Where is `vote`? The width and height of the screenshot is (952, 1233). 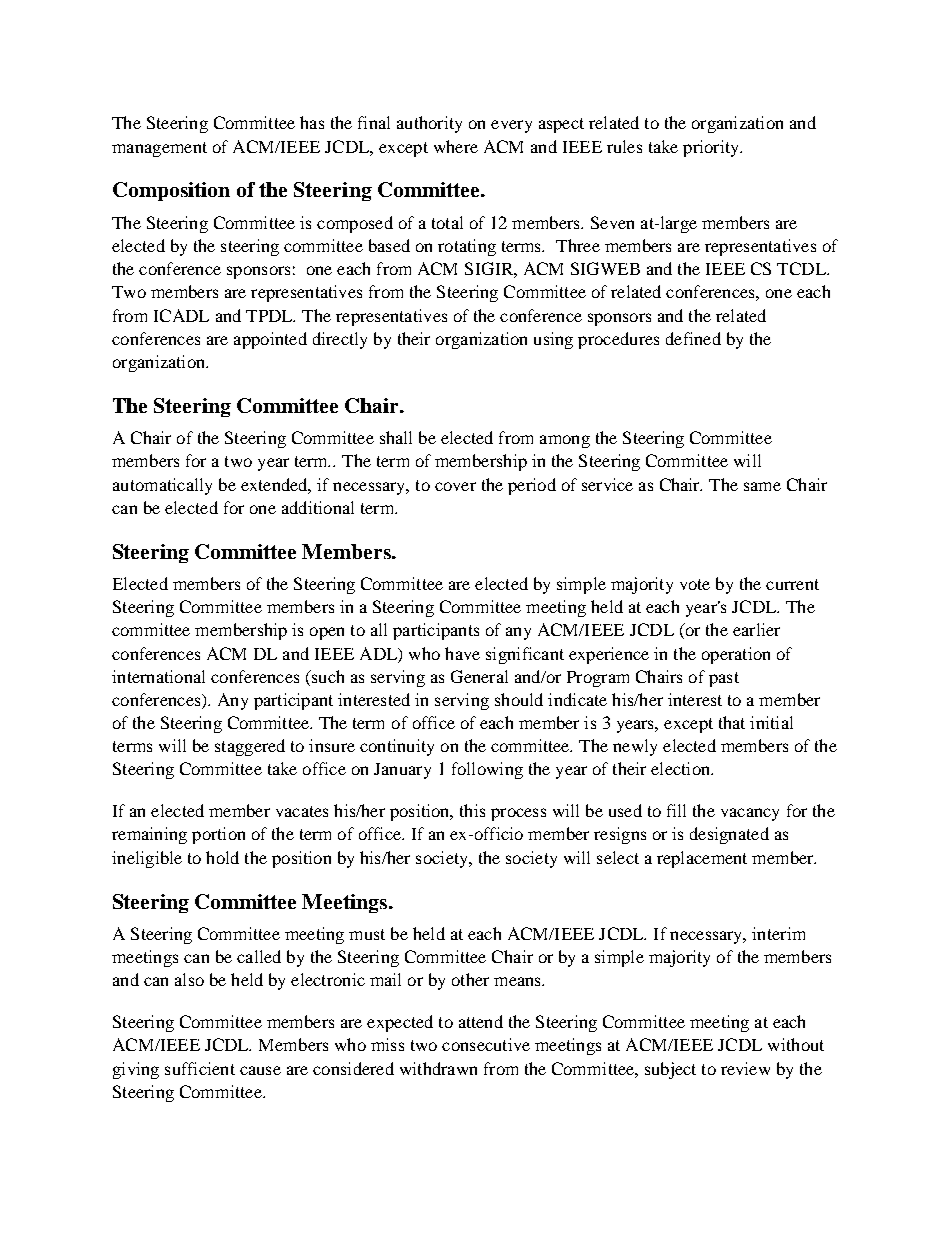
vote is located at coordinates (695, 584).
